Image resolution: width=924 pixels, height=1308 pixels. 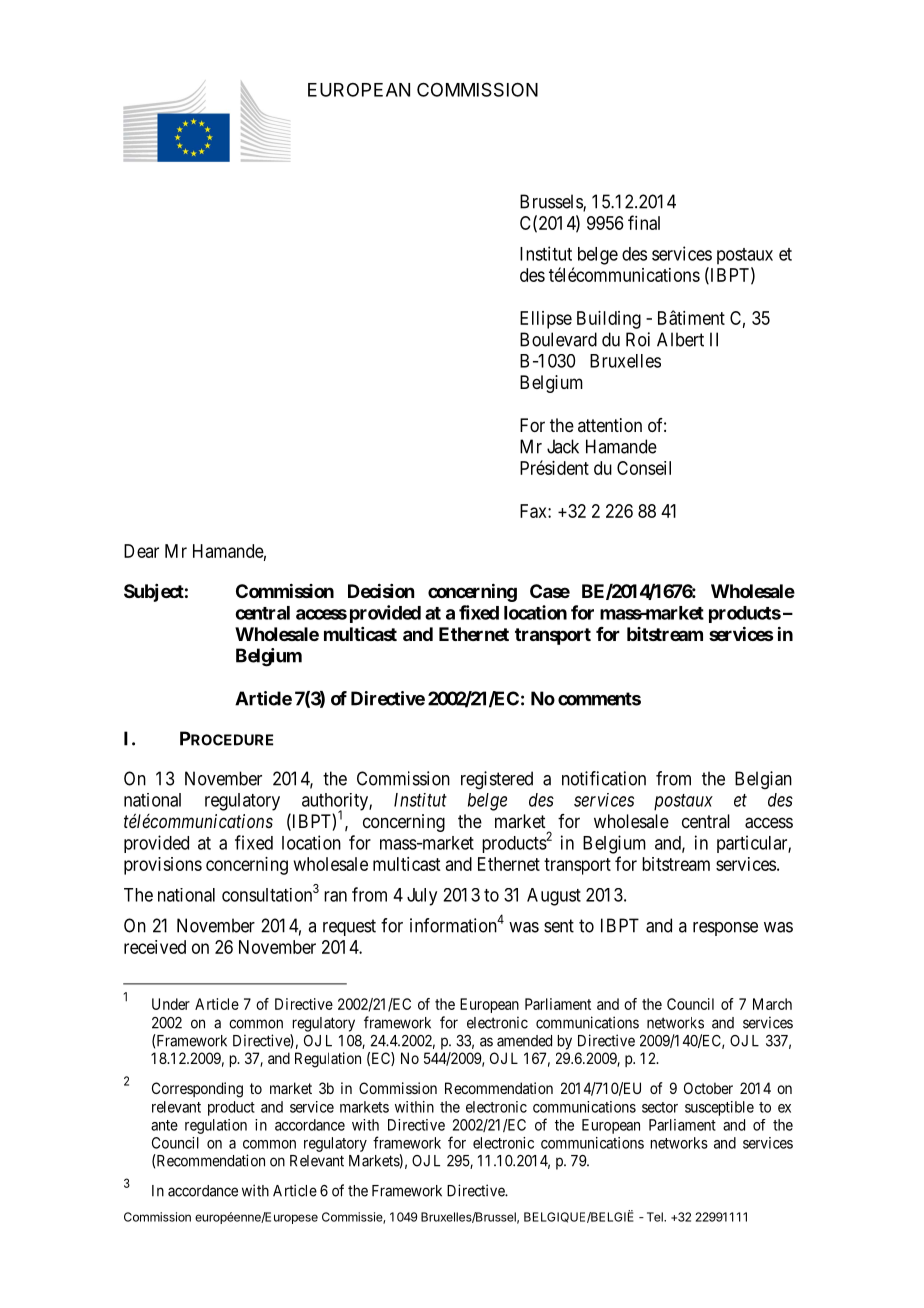 I want to click on Ellipse, so click(x=546, y=320).
